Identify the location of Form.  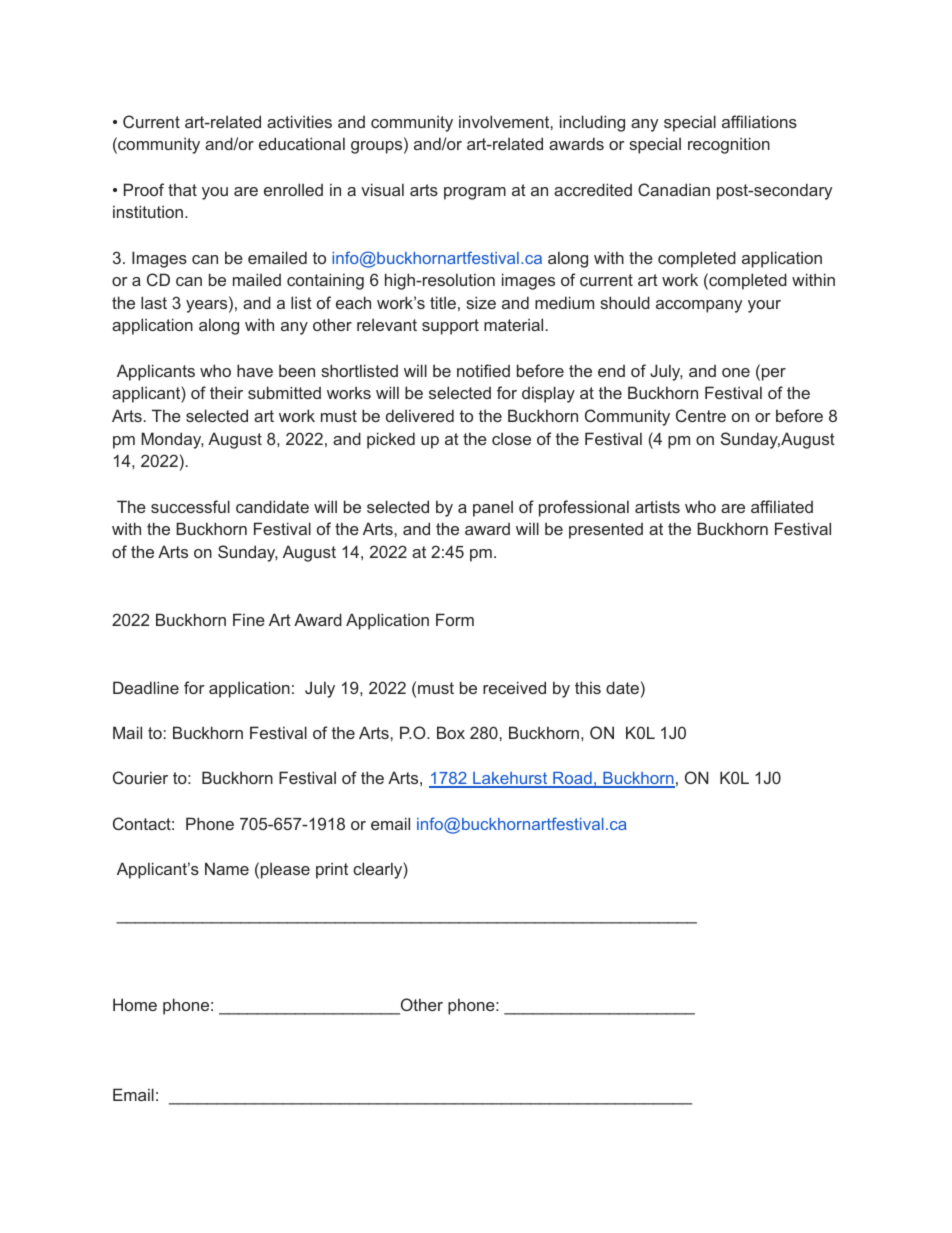
(455, 619).
